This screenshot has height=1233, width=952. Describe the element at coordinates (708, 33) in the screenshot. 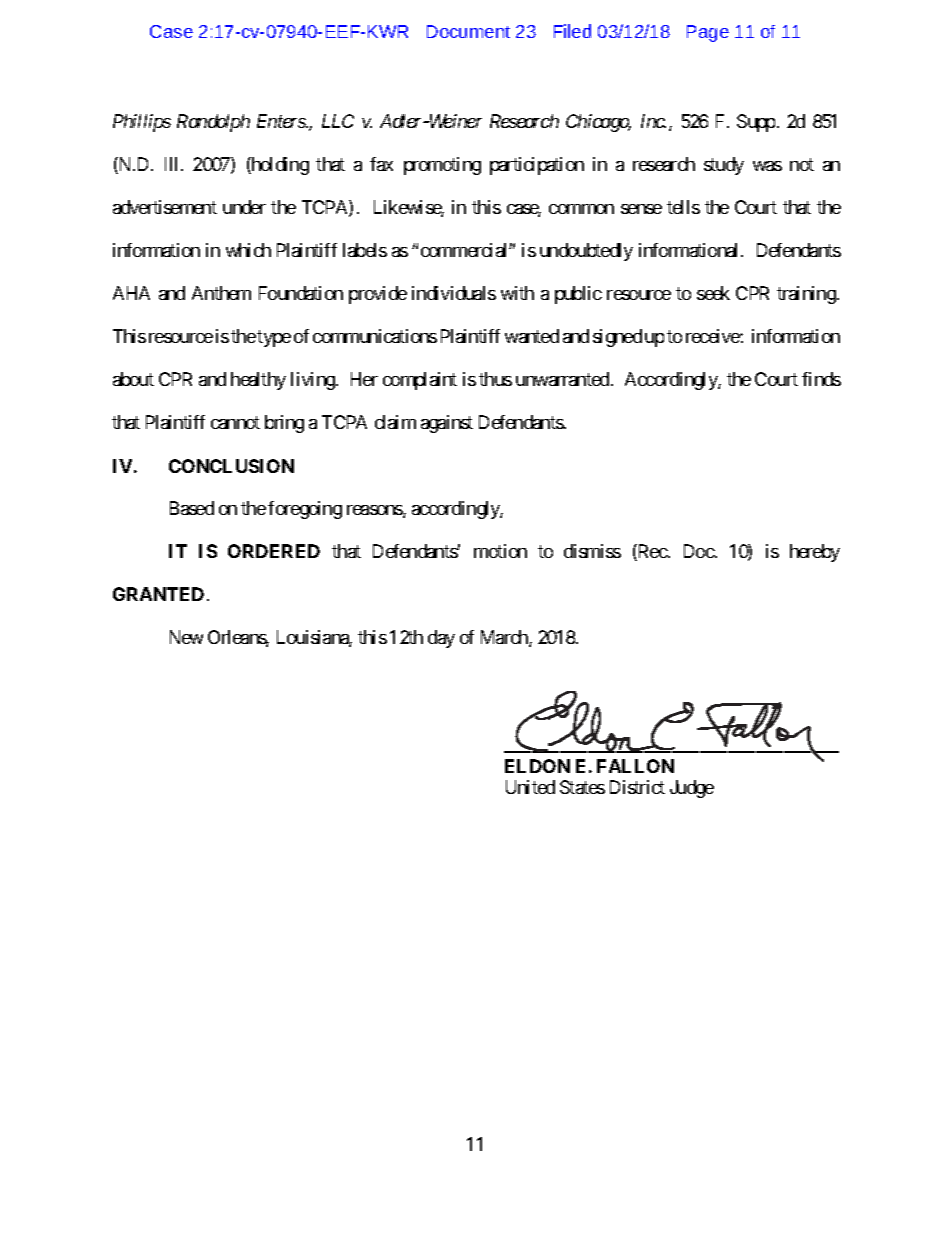

I see `Page` at that location.
